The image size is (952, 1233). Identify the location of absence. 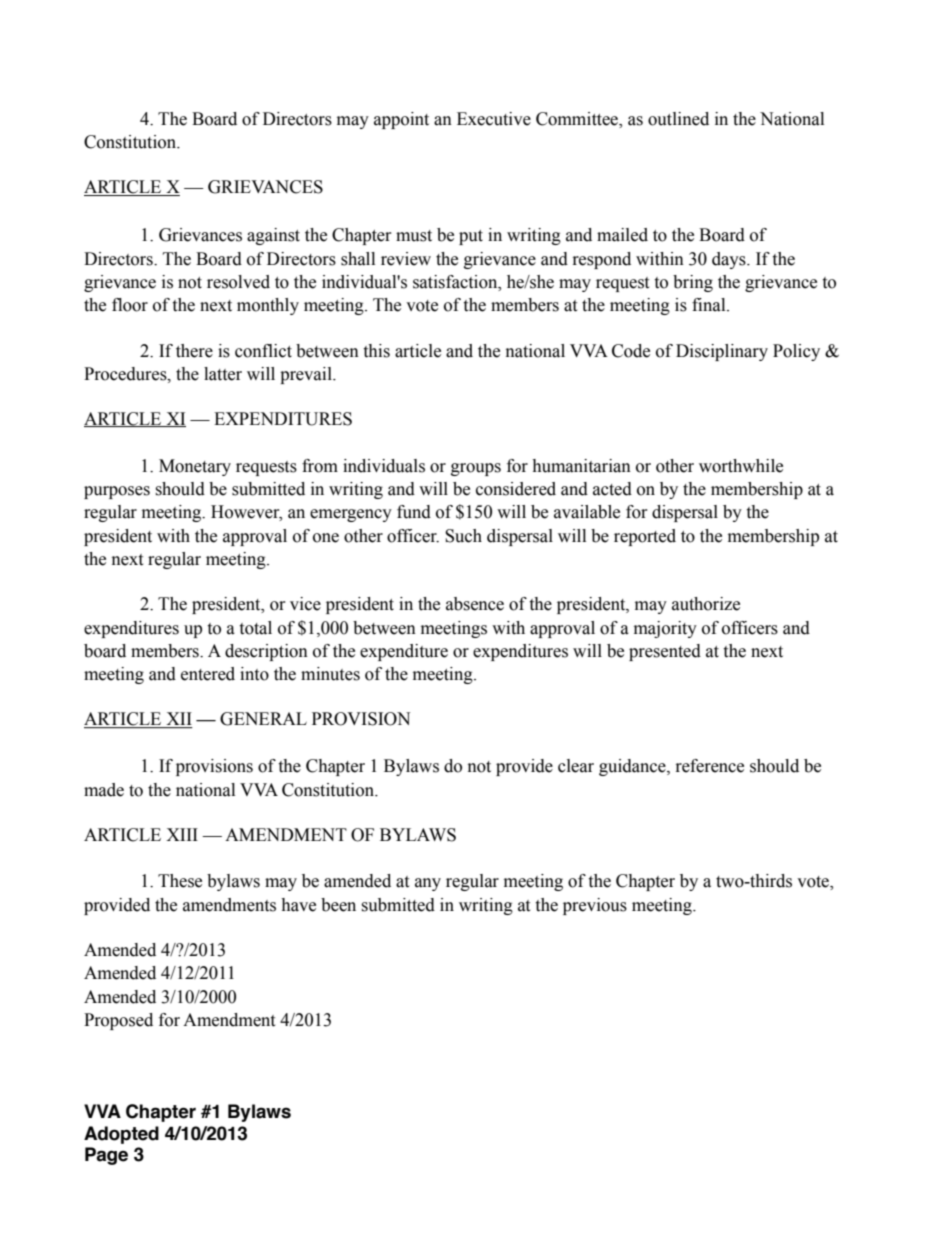
(475, 604).
